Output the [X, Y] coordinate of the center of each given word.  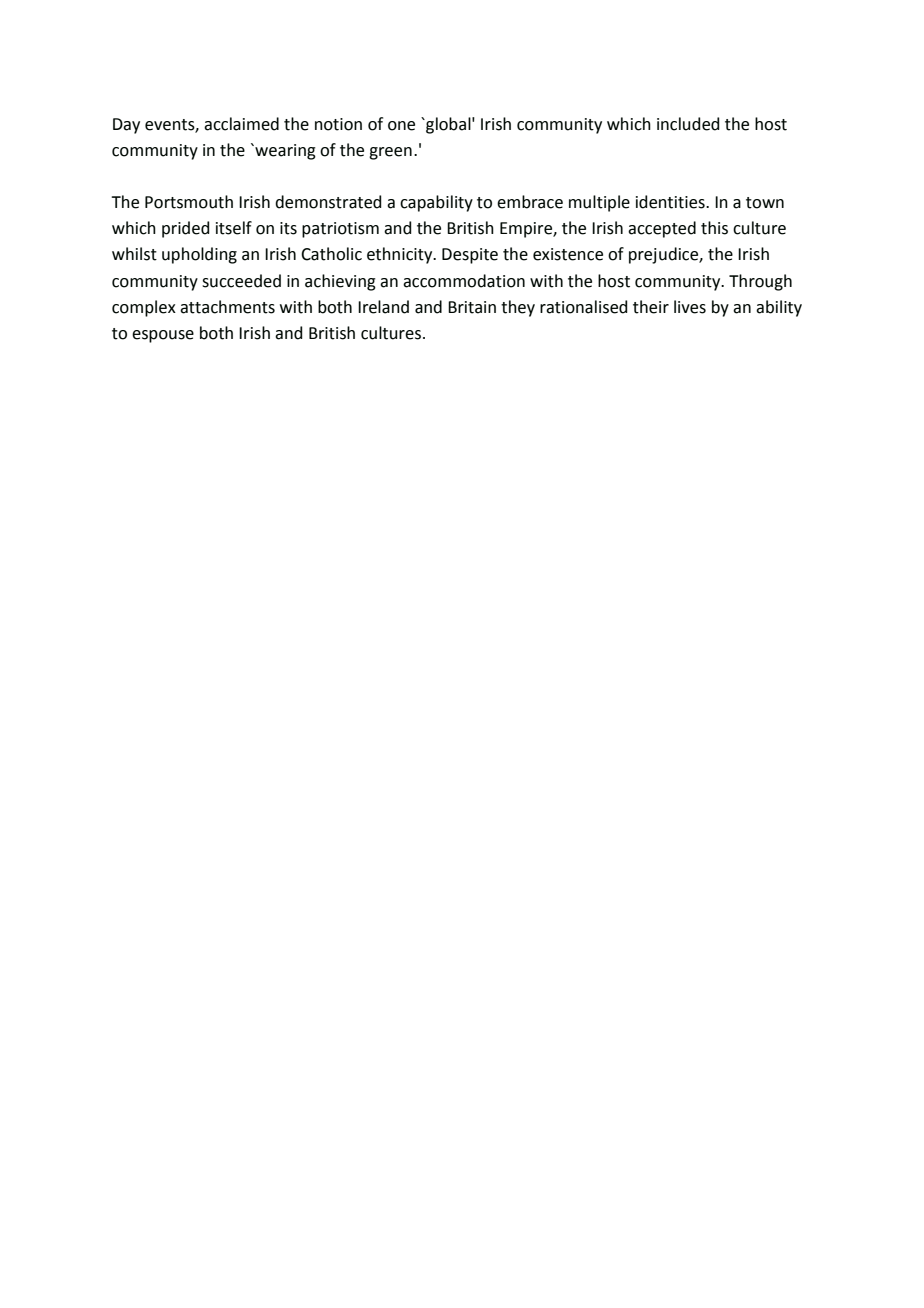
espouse [163, 336]
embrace [530, 202]
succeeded [241, 281]
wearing [284, 152]
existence [568, 254]
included [688, 124]
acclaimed [241, 124]
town [765, 203]
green [390, 153]
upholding [199, 255]
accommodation [464, 281]
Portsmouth [189, 202]
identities [671, 202]
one [401, 126]
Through [760, 282]
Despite [470, 256]
